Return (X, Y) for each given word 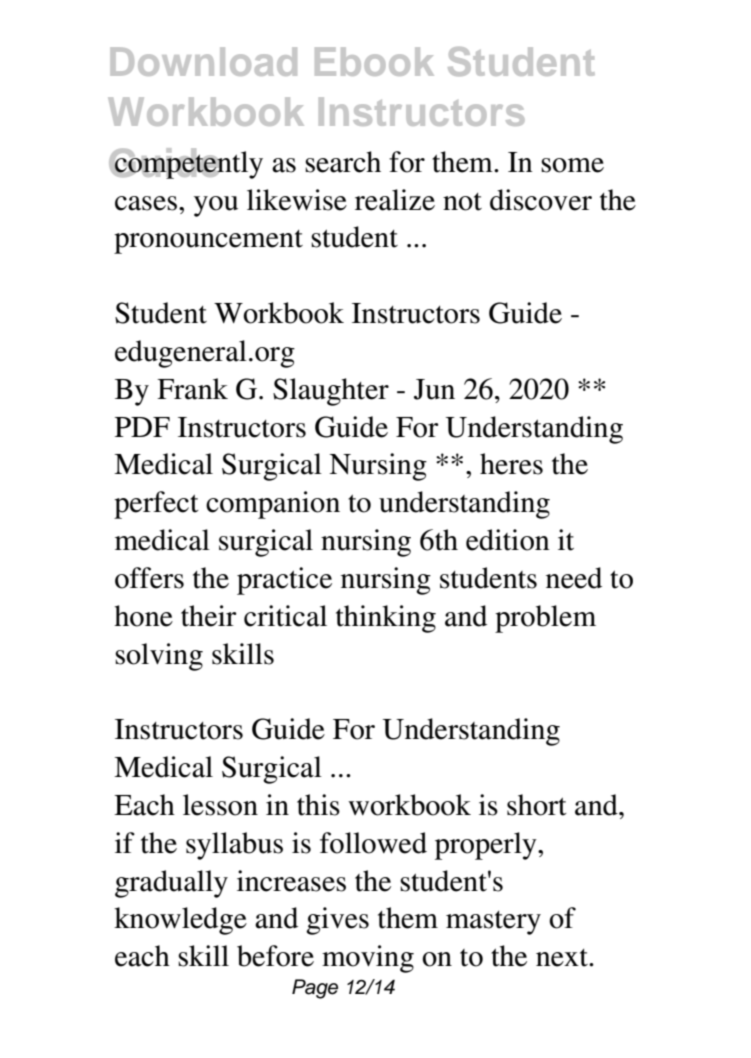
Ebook (374, 61)
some (572, 165)
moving (368, 959)
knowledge (180, 921)
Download (204, 61)
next (563, 958)
